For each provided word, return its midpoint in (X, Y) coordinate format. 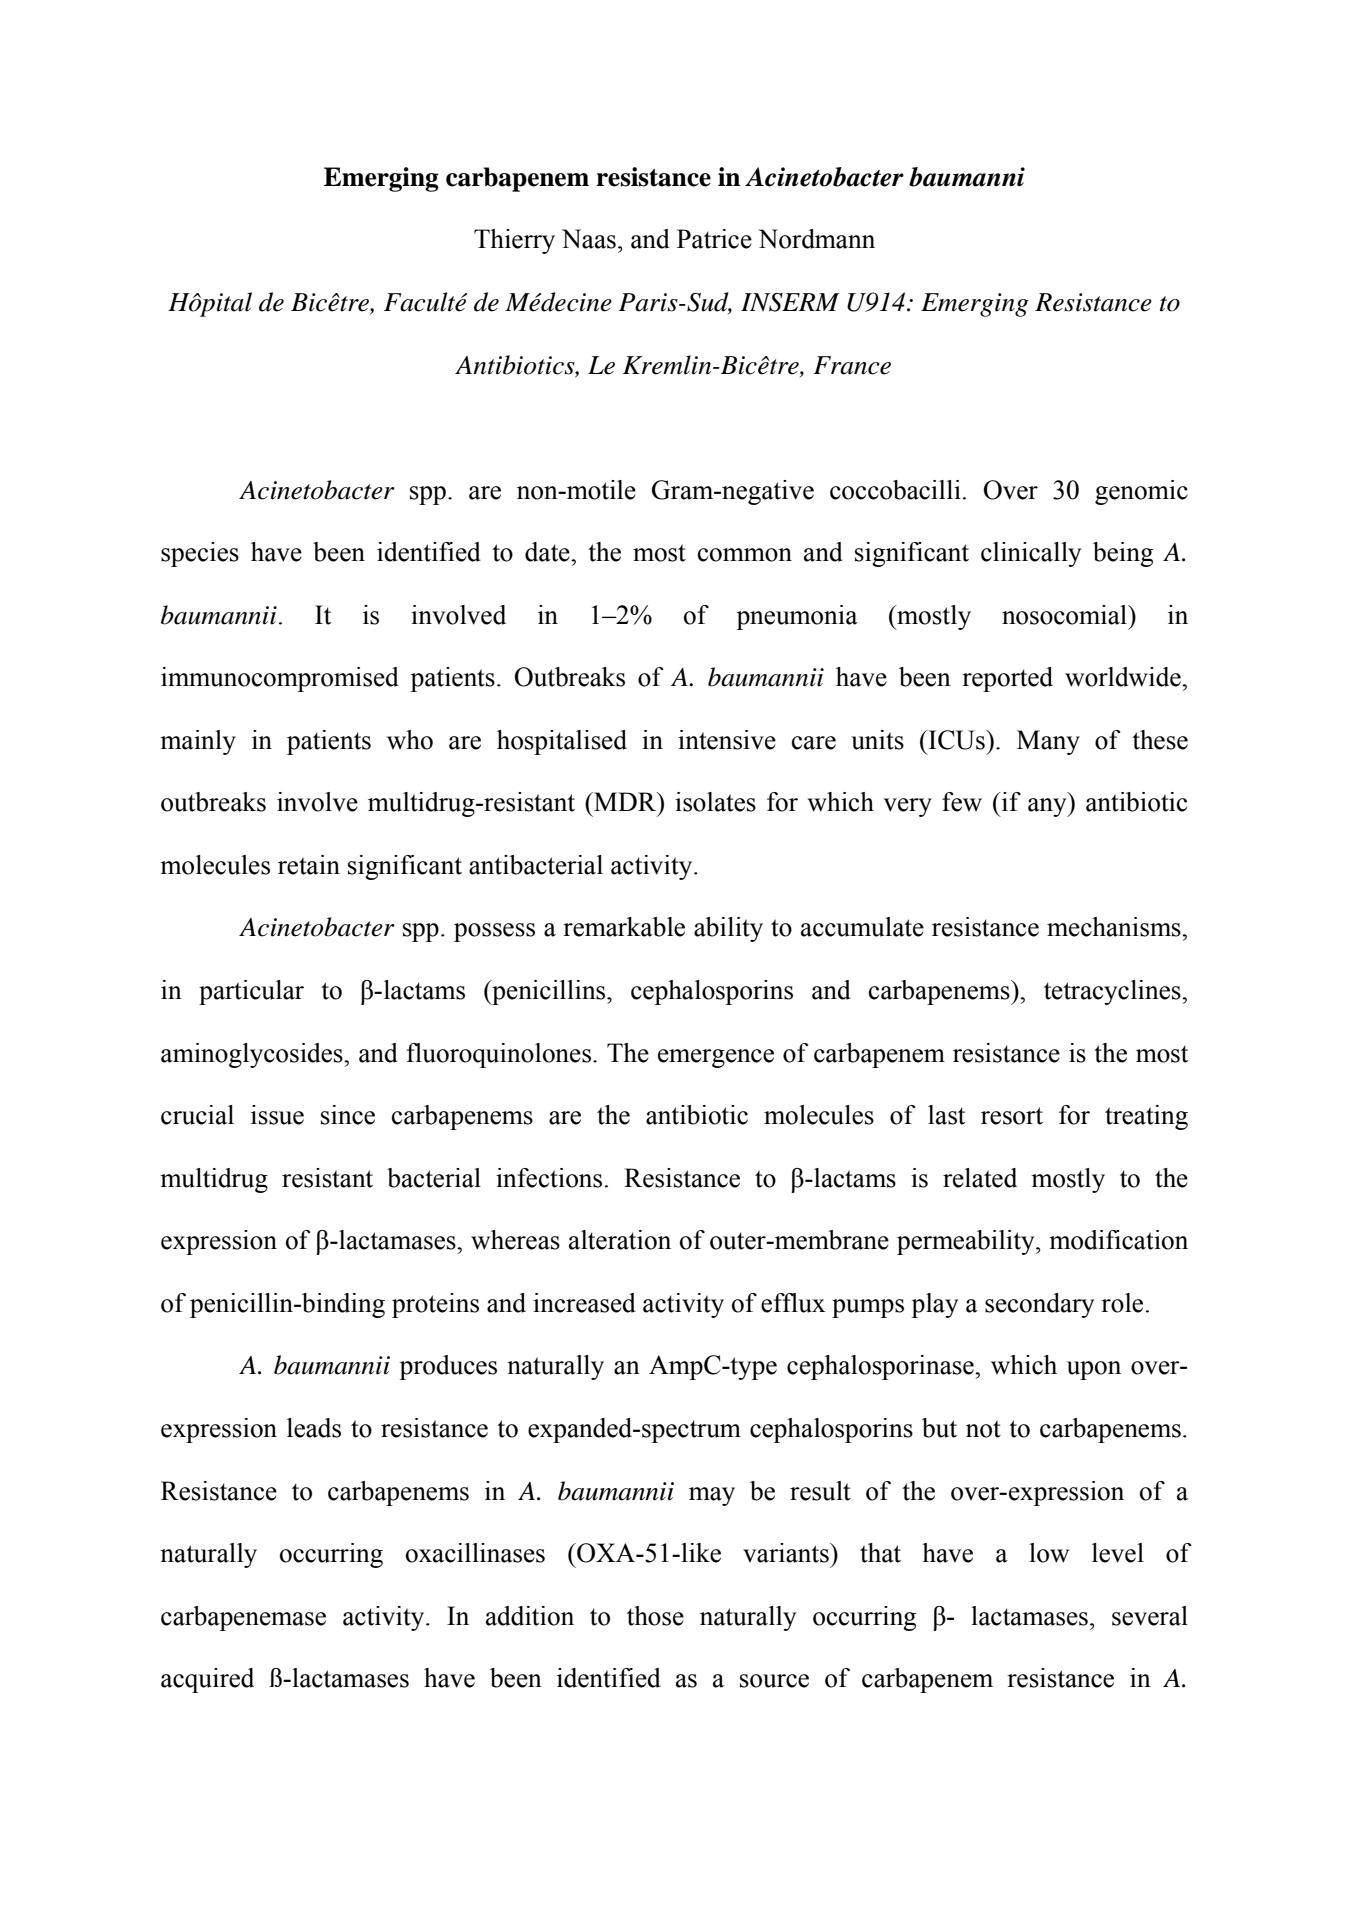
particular (251, 992)
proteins (435, 1305)
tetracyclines (1113, 992)
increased (584, 1303)
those (655, 1616)
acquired (207, 1680)
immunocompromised (280, 679)
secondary (1039, 1305)
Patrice (714, 239)
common (745, 555)
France (852, 365)
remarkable (624, 927)
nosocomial (1065, 615)
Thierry (514, 241)
